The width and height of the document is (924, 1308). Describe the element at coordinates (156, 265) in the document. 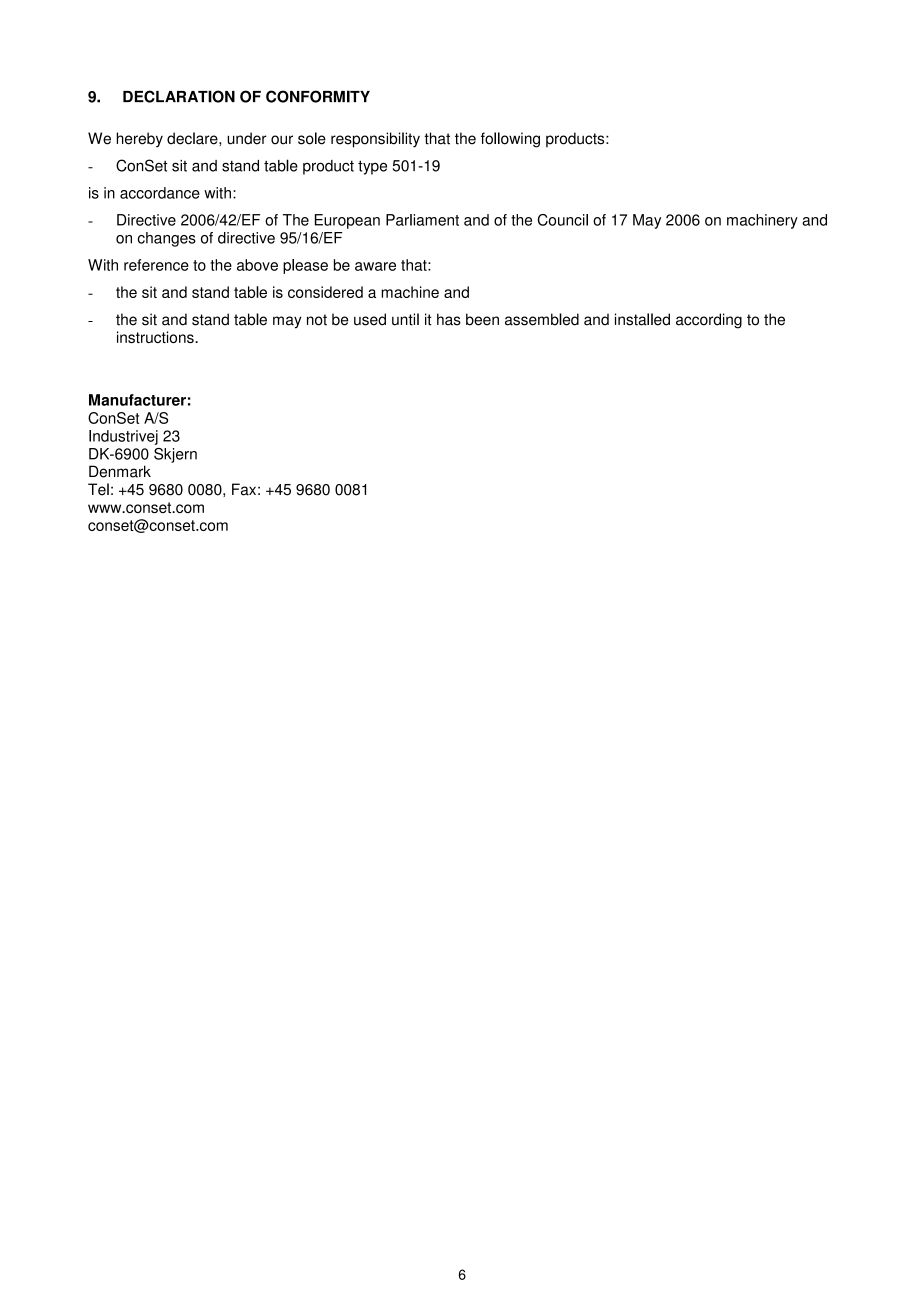

I see `reference` at that location.
